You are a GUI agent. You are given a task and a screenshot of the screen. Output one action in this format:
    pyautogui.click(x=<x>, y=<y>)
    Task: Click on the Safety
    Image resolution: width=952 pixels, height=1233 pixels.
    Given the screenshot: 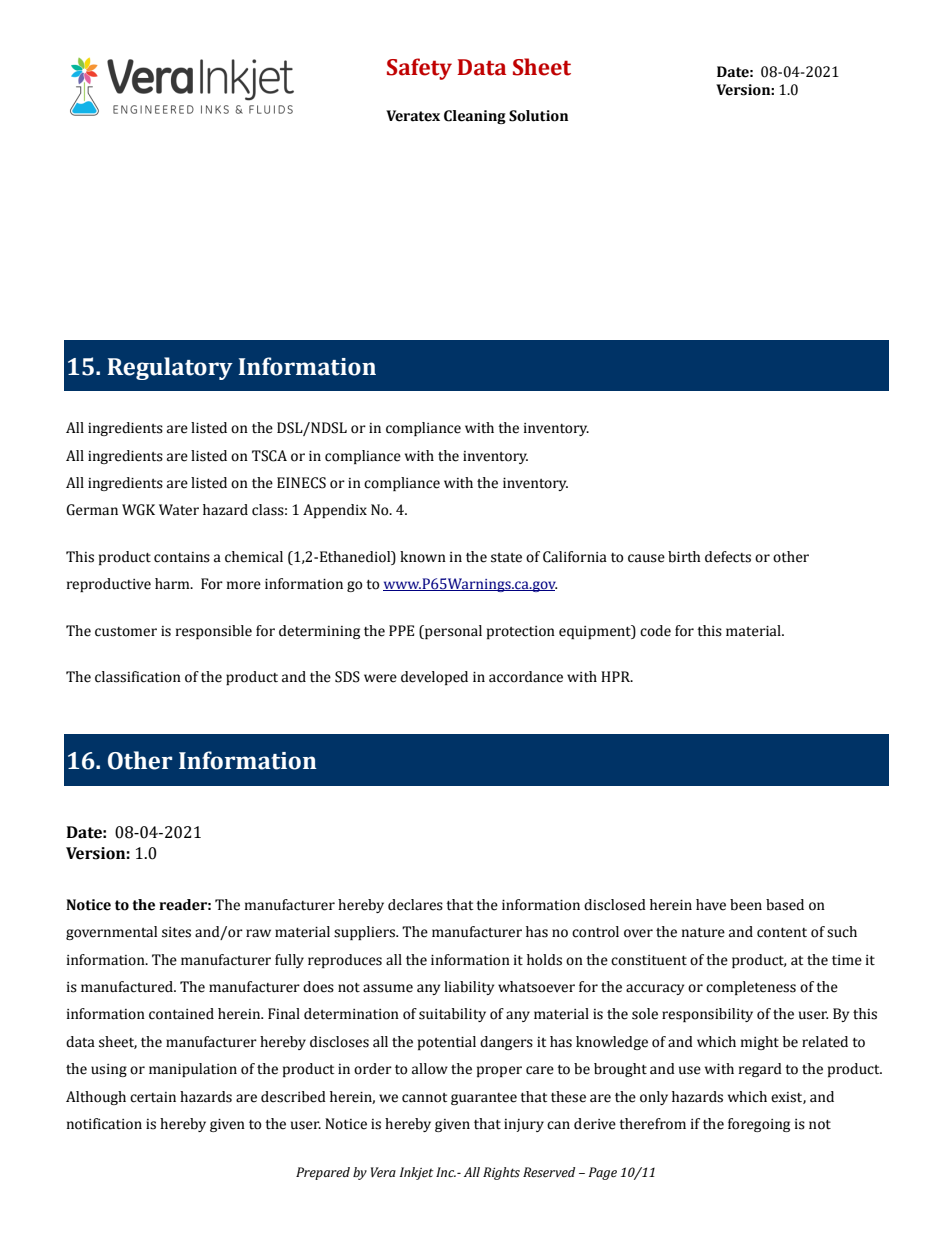 What is the action you would take?
    pyautogui.click(x=419, y=69)
